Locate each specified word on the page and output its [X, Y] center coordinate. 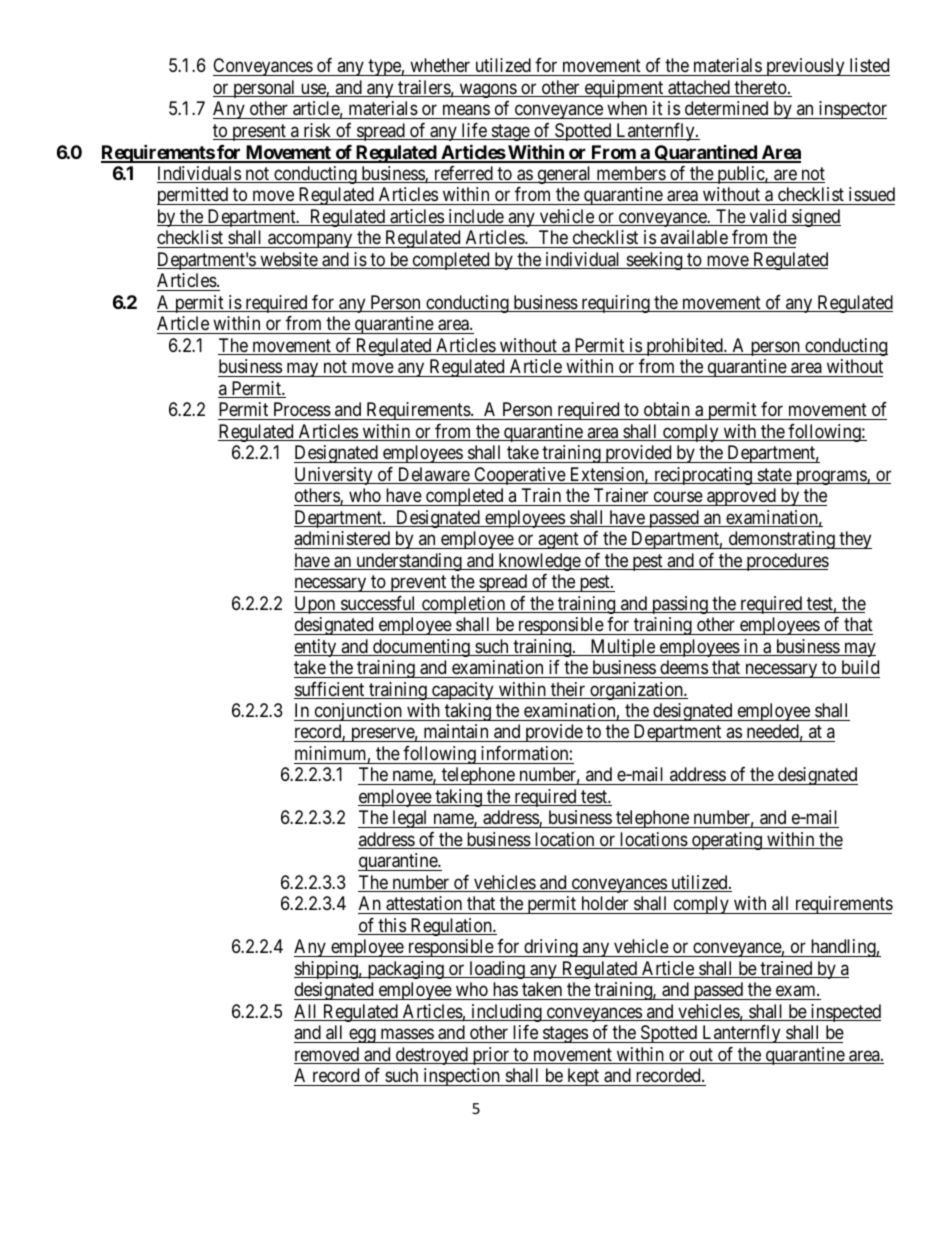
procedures [786, 562]
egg [362, 1036]
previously [805, 67]
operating [727, 841]
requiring [615, 304]
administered [342, 538]
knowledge [539, 562]
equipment [624, 89]
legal [410, 819]
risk [317, 131]
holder [605, 903]
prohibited [684, 347]
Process [302, 409]
